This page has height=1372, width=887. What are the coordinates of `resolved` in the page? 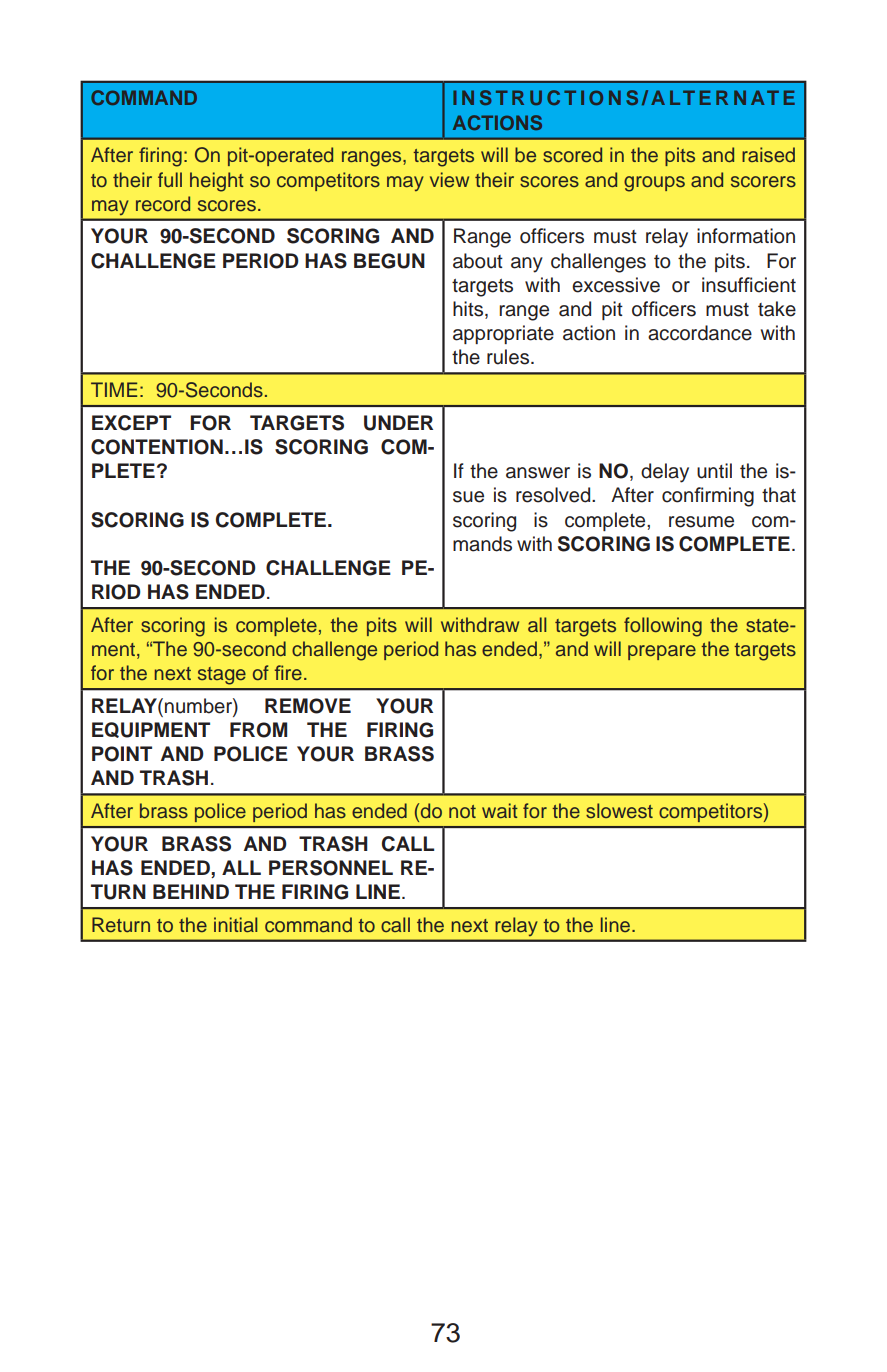 It's located at (554, 495).
